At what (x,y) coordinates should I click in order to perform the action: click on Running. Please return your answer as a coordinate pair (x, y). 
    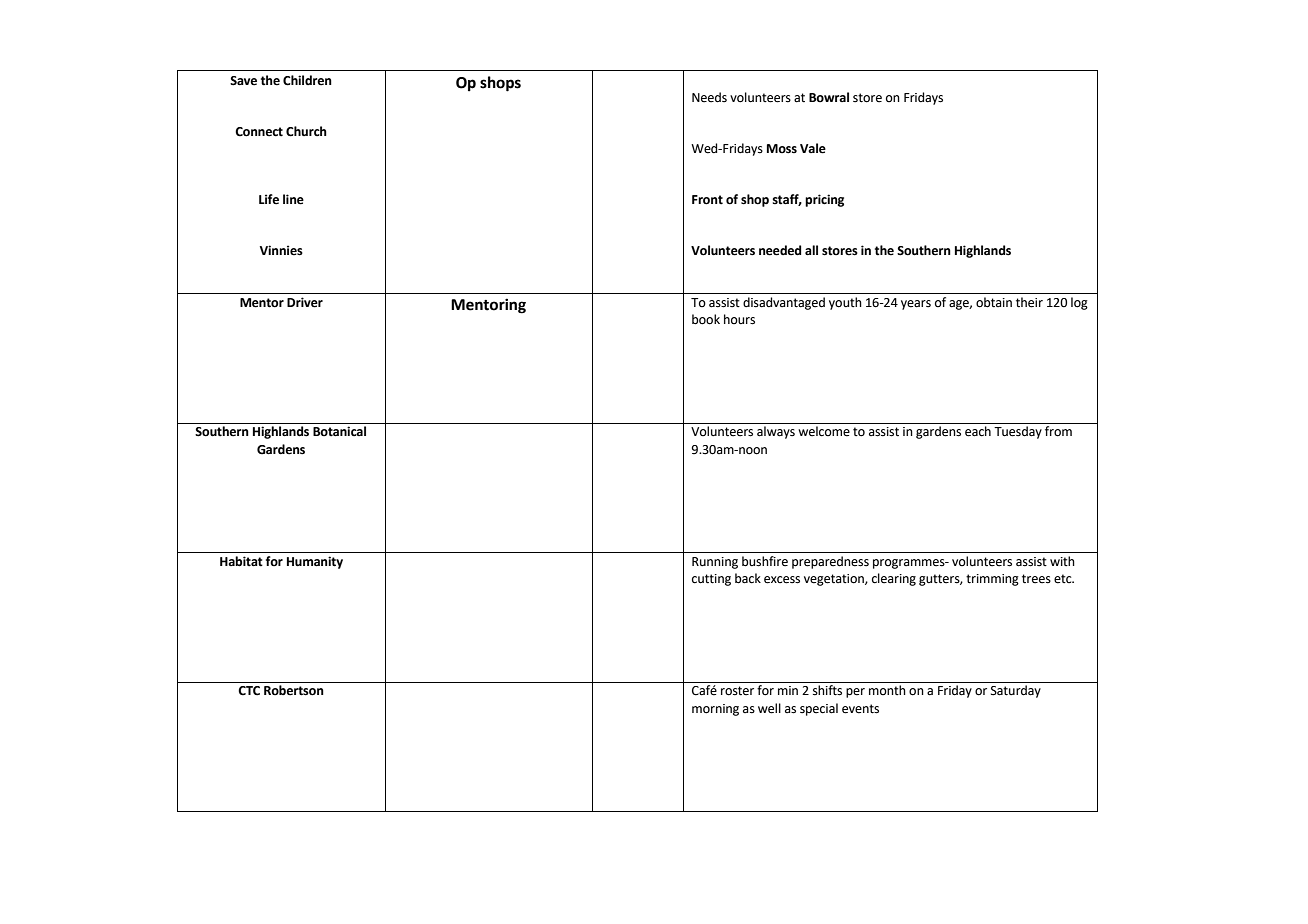
    Looking at the image, I should click on (715, 563).
